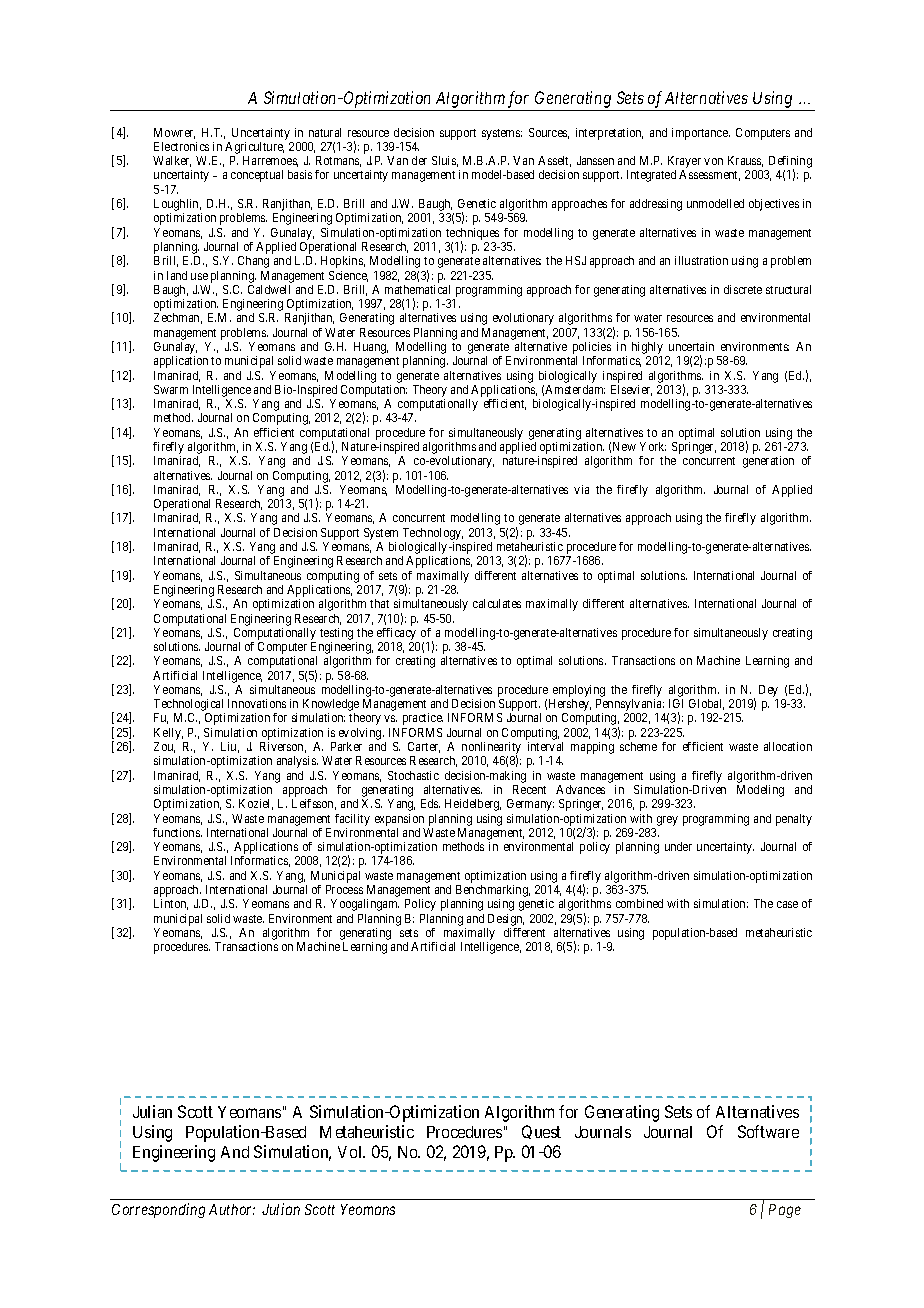  What do you see at coordinates (423, 719) in the screenshot?
I see `practice` at bounding box center [423, 719].
